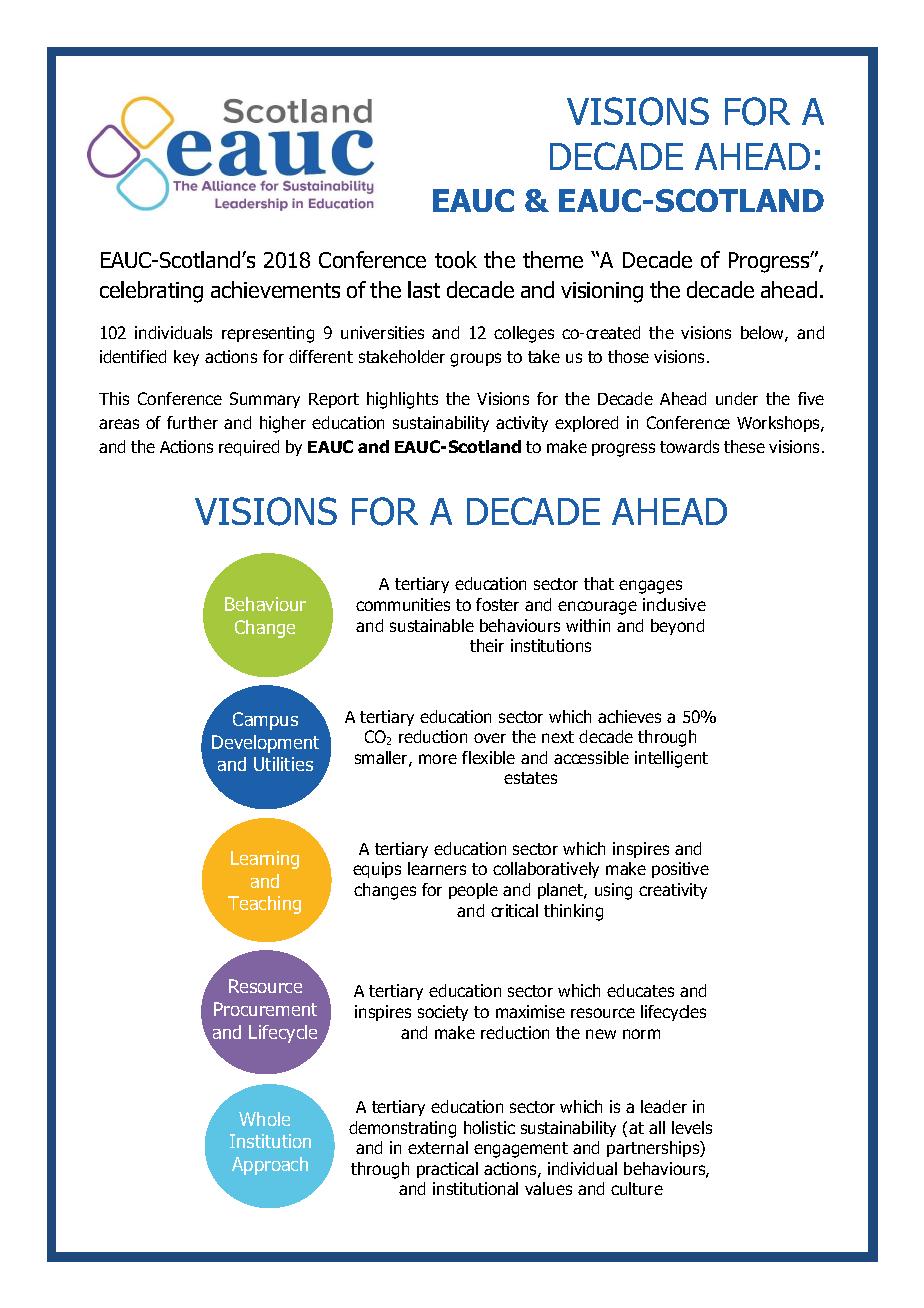 Image resolution: width=924 pixels, height=1308 pixels. I want to click on Approach, so click(270, 1166).
